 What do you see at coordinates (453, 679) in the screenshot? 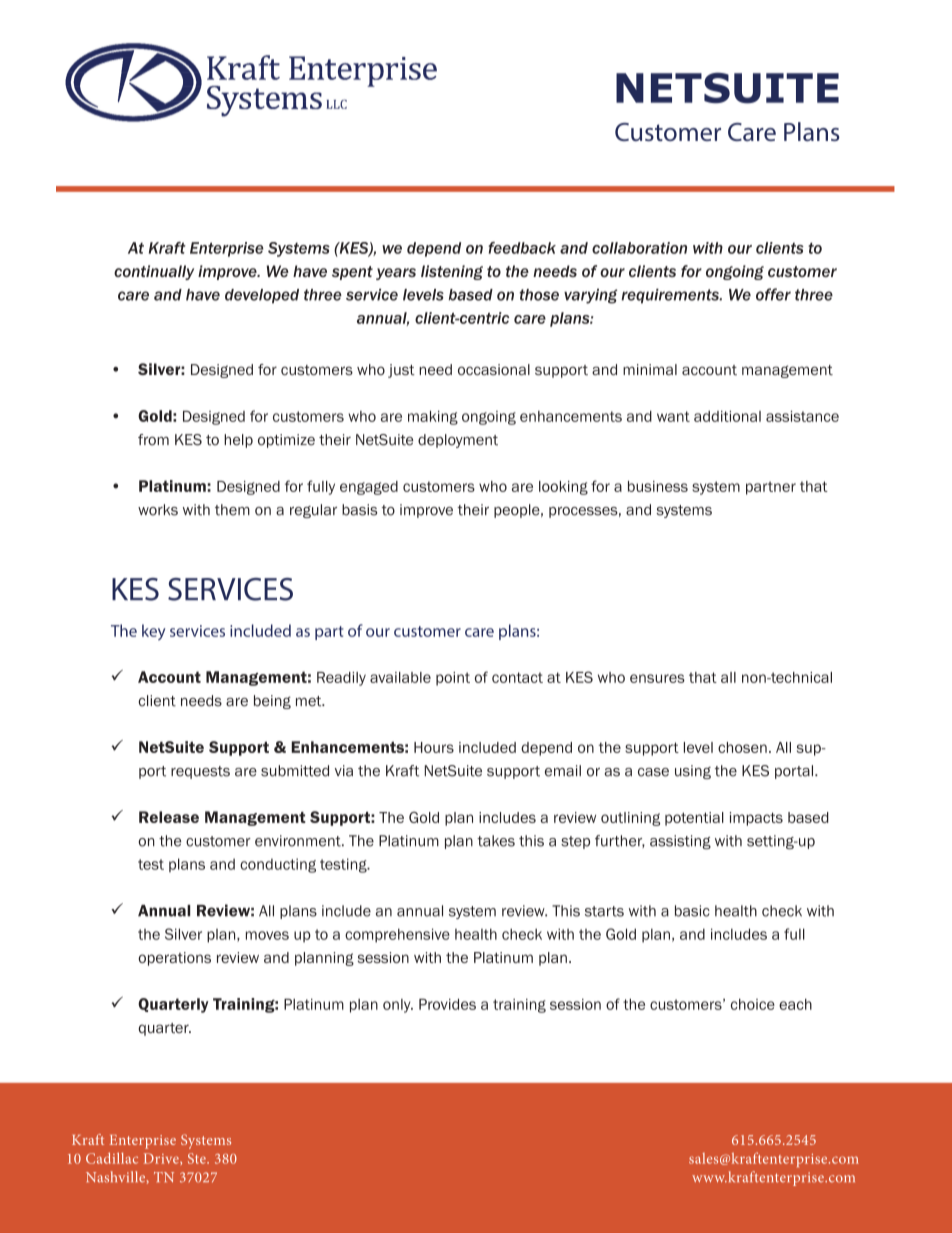
I see `point` at bounding box center [453, 679].
